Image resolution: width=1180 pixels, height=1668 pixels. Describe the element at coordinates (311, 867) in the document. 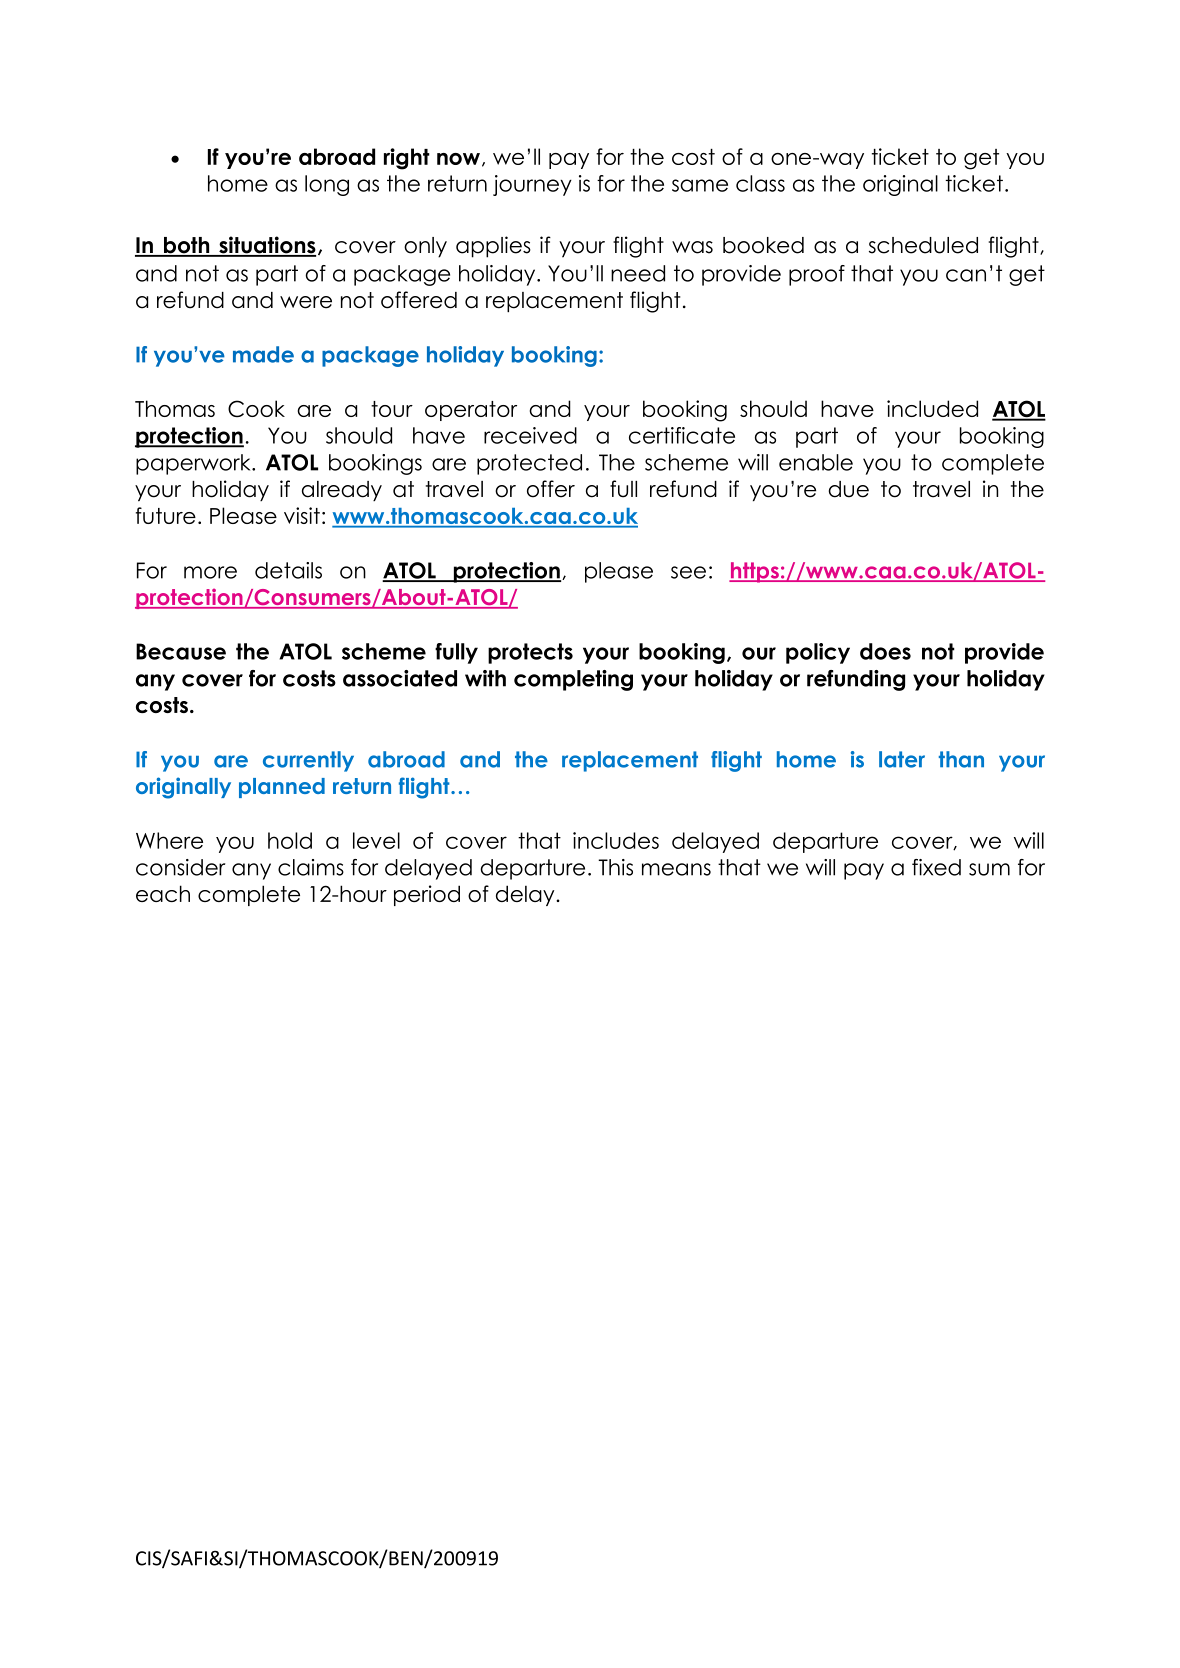

I see `claims` at that location.
